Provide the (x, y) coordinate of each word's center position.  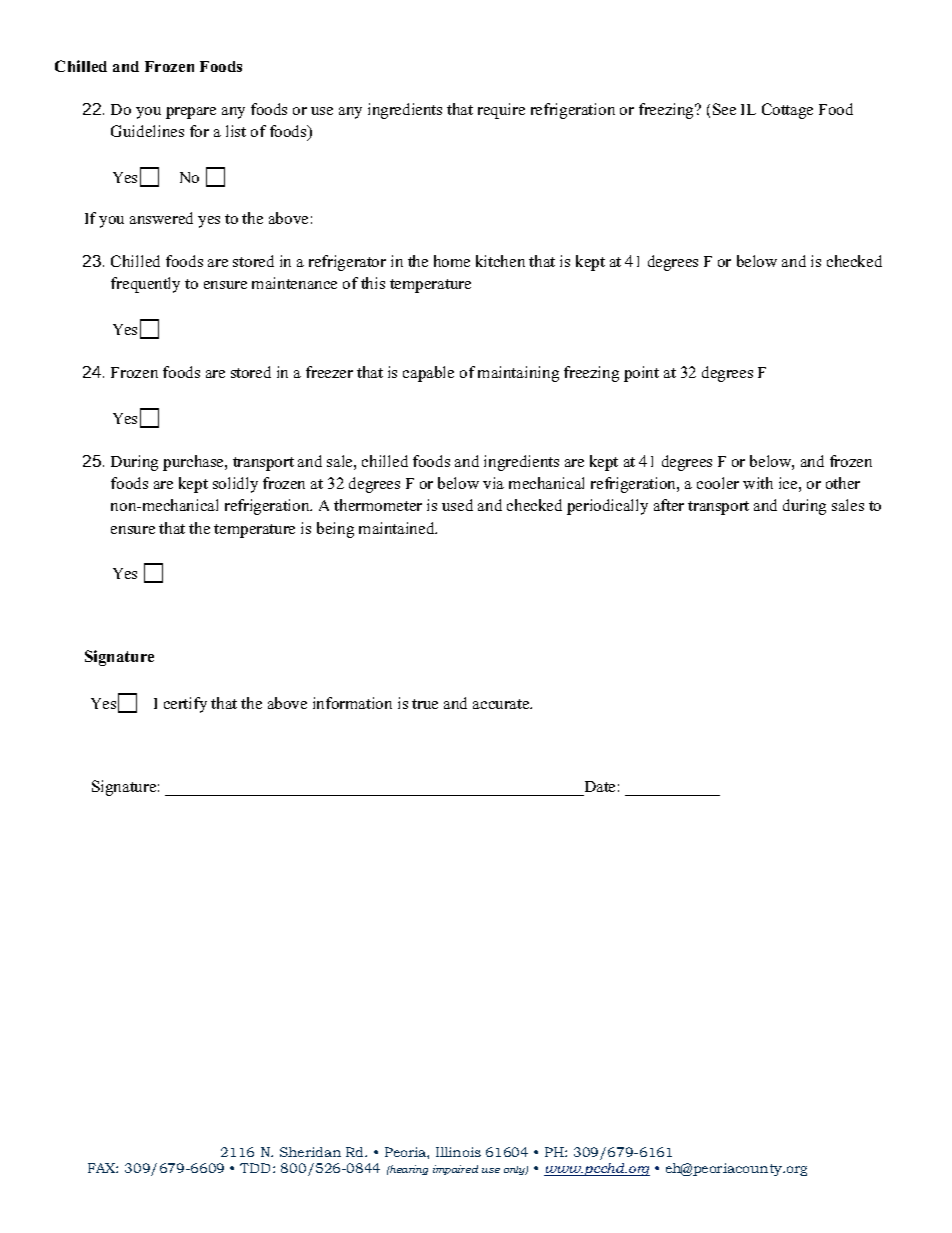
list (236, 131)
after (669, 505)
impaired (455, 1170)
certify (185, 705)
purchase (194, 463)
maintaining (518, 374)
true (425, 704)
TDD (257, 1168)
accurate (502, 704)
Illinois (458, 1152)
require (501, 111)
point (641, 374)
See (724, 109)
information (352, 703)
